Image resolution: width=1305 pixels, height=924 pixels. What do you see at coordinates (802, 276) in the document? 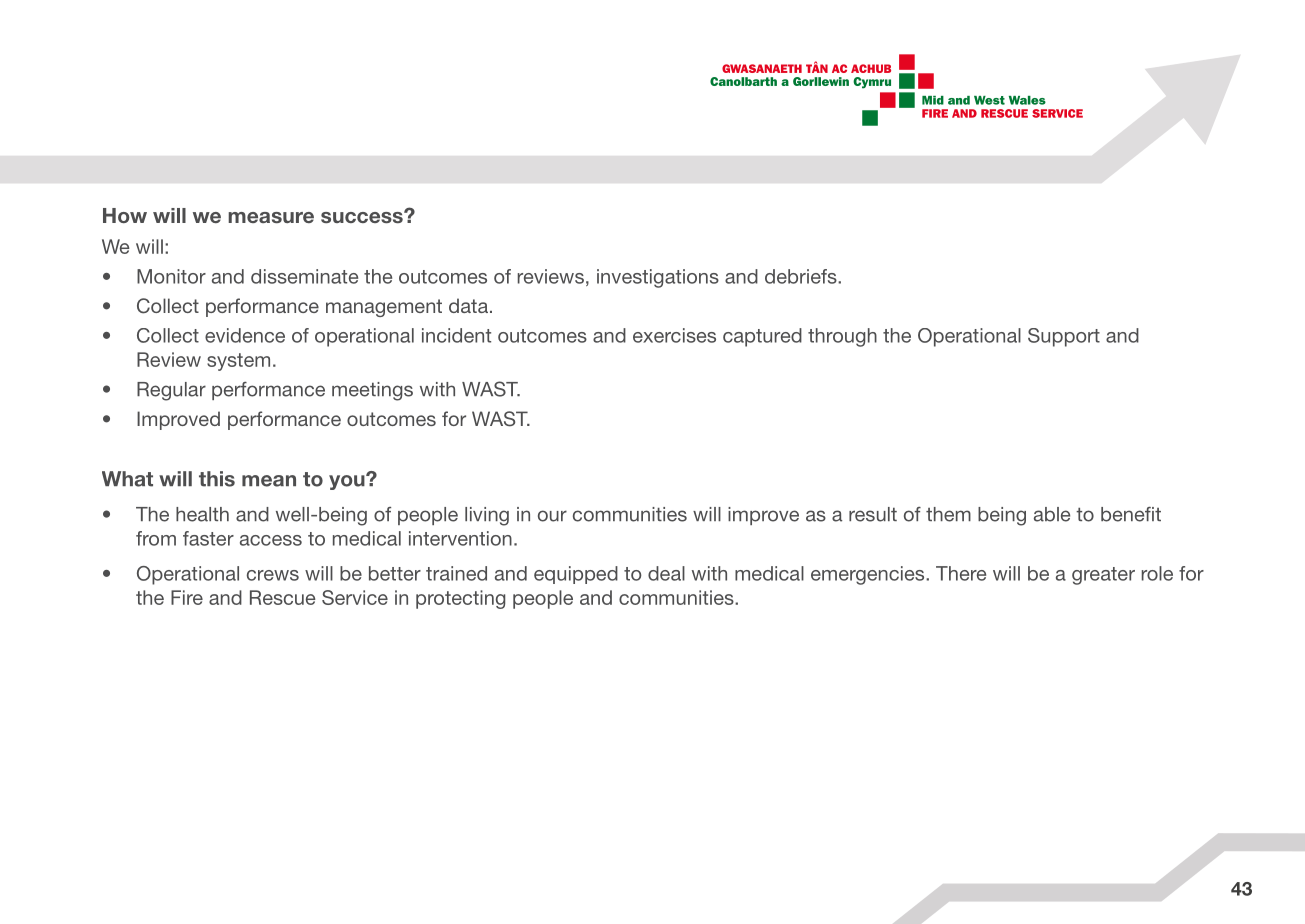
I see `debriefs` at bounding box center [802, 276].
